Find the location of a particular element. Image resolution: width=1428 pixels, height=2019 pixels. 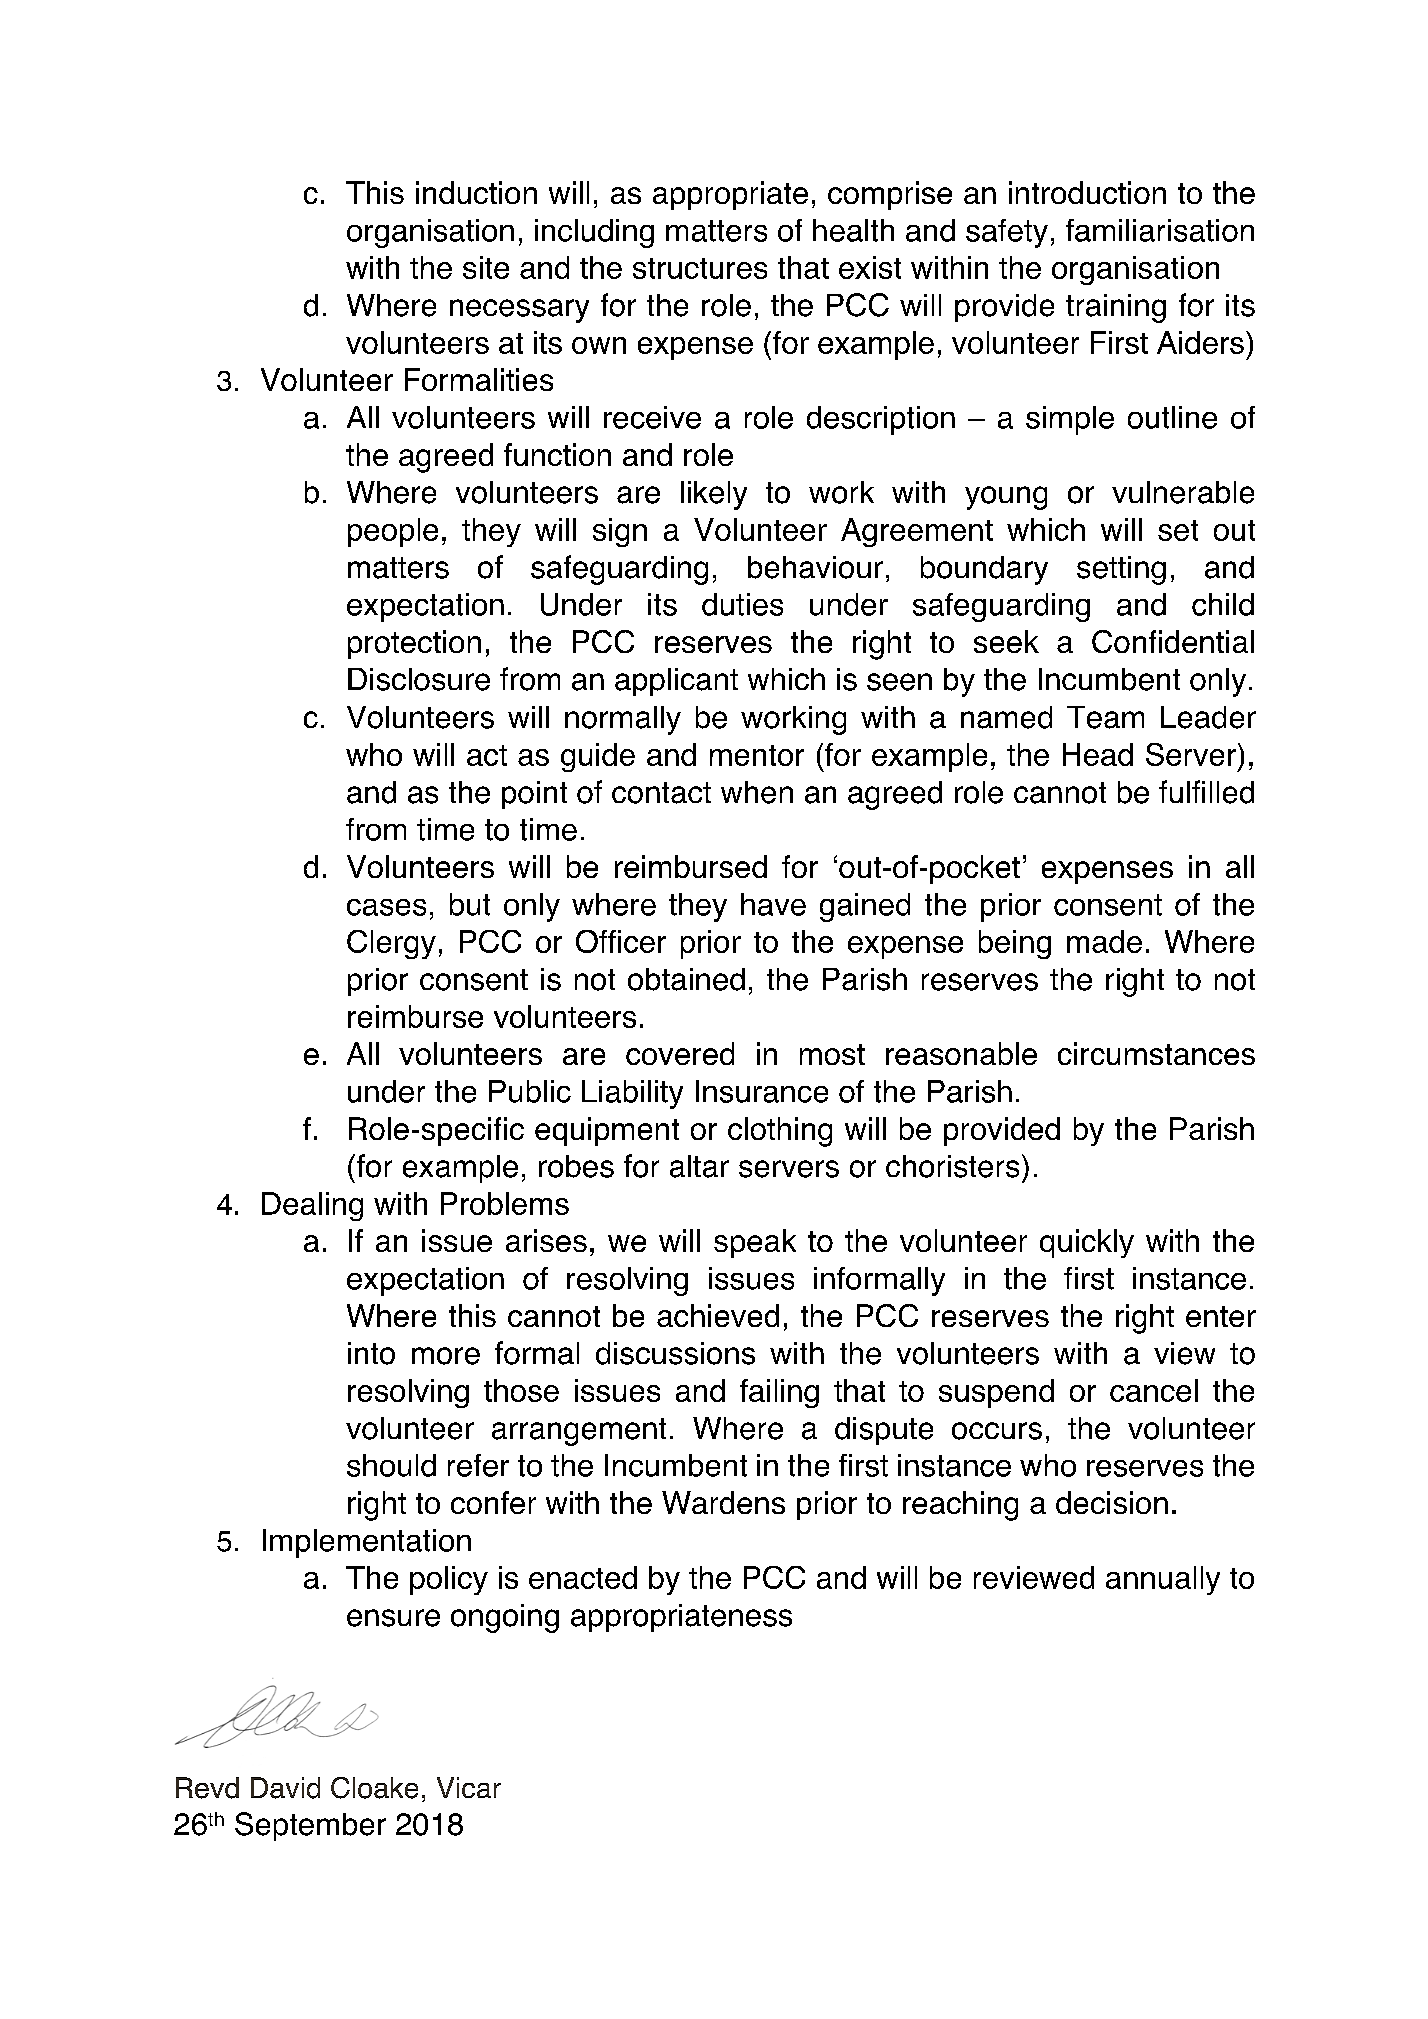

have is located at coordinates (773, 904).
